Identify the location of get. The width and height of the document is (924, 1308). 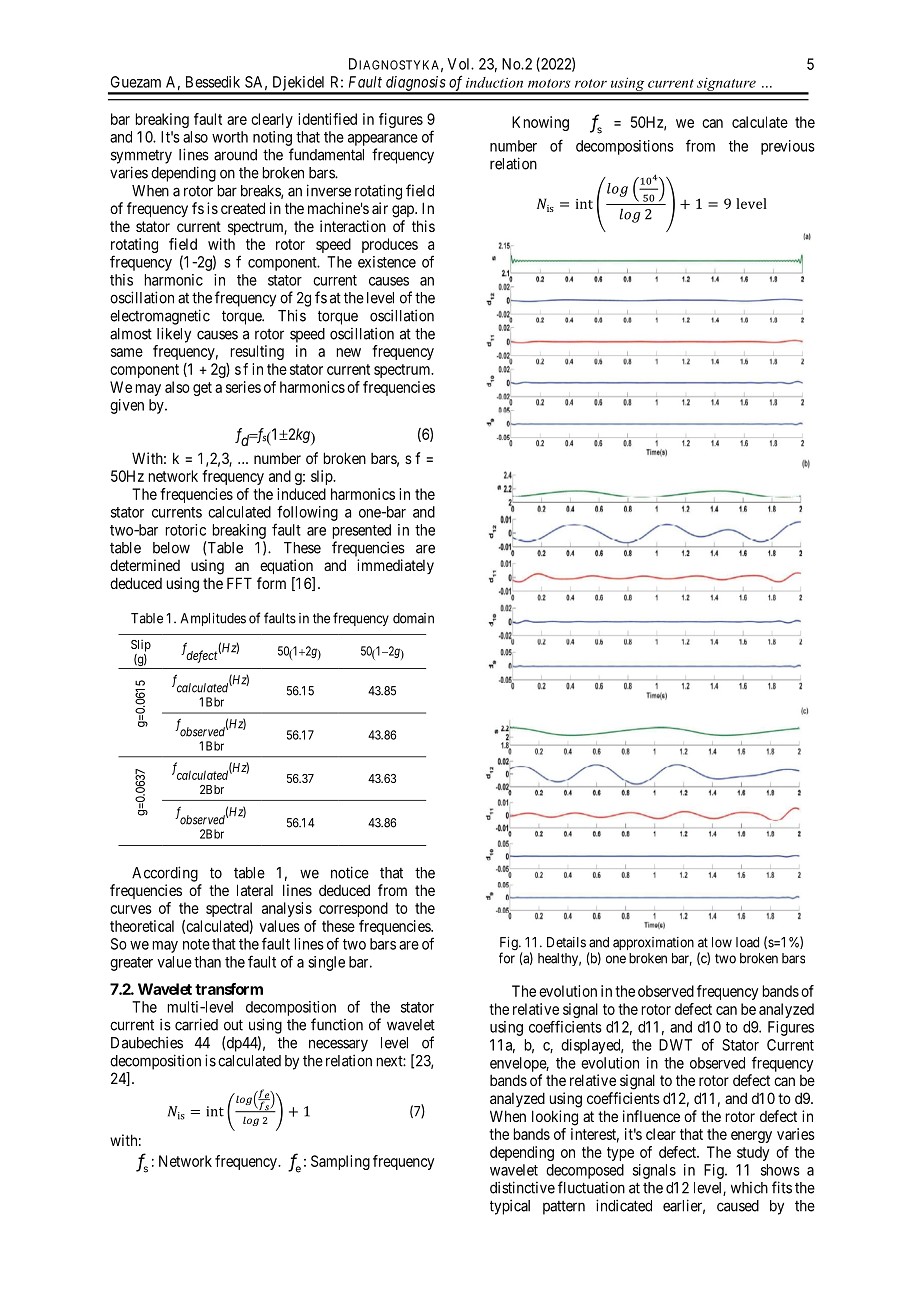
(202, 389).
